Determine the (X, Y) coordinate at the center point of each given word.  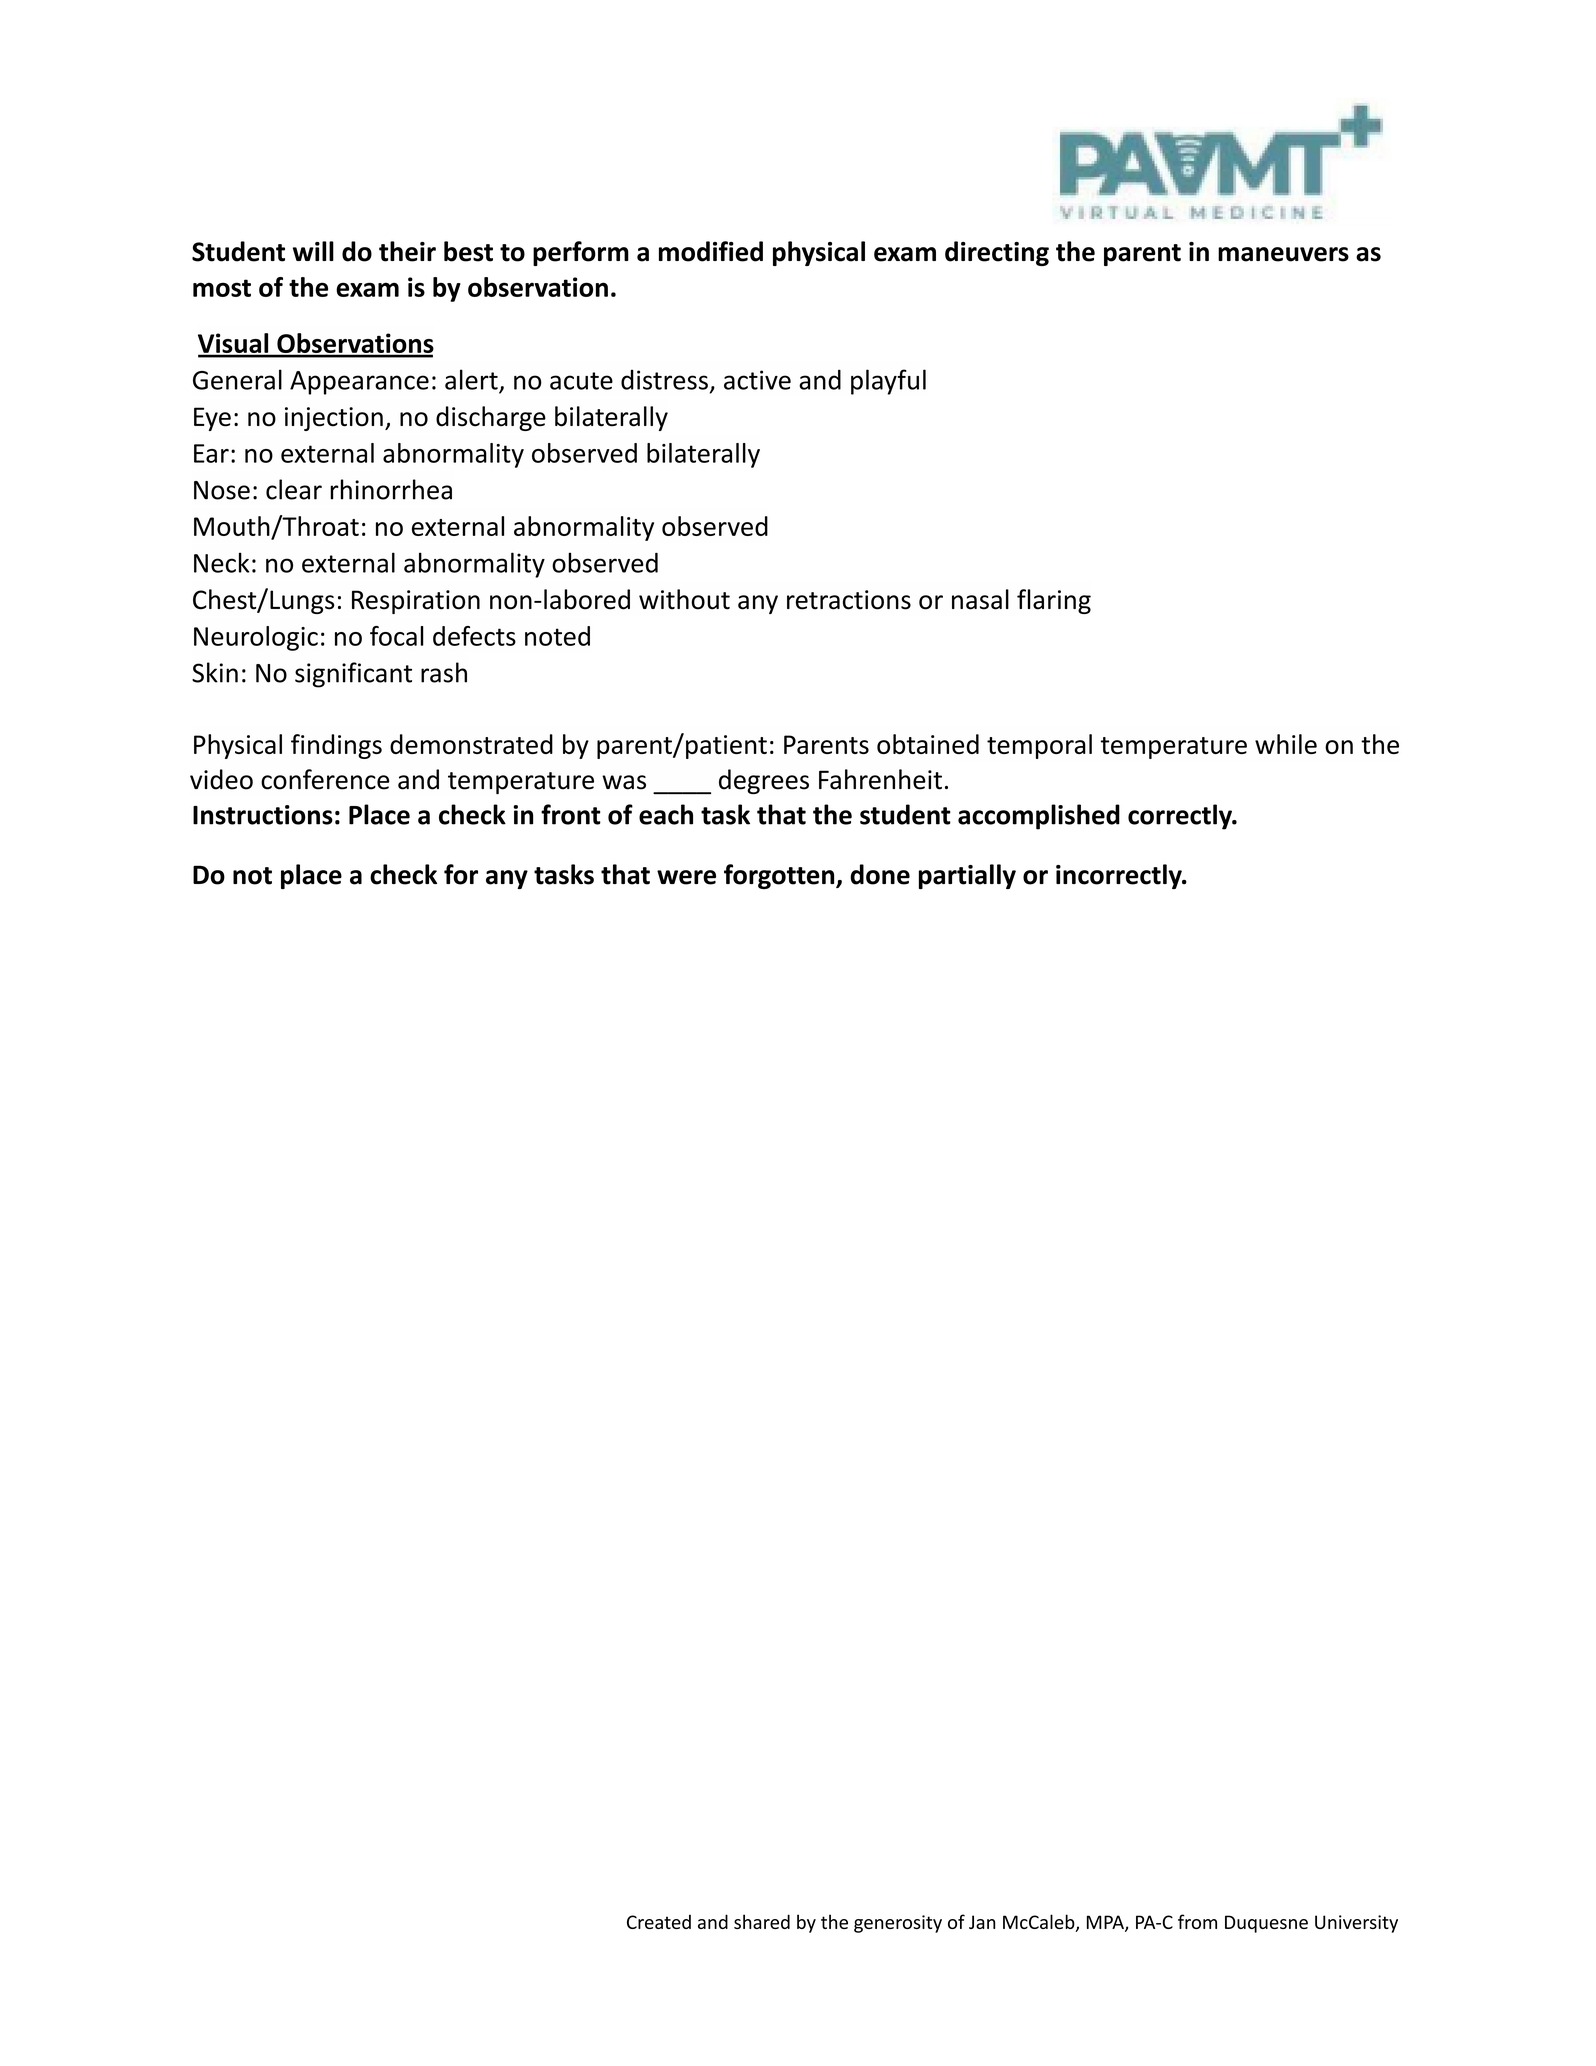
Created (659, 1921)
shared (762, 1921)
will (313, 251)
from (1197, 1921)
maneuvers (1283, 254)
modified (711, 251)
